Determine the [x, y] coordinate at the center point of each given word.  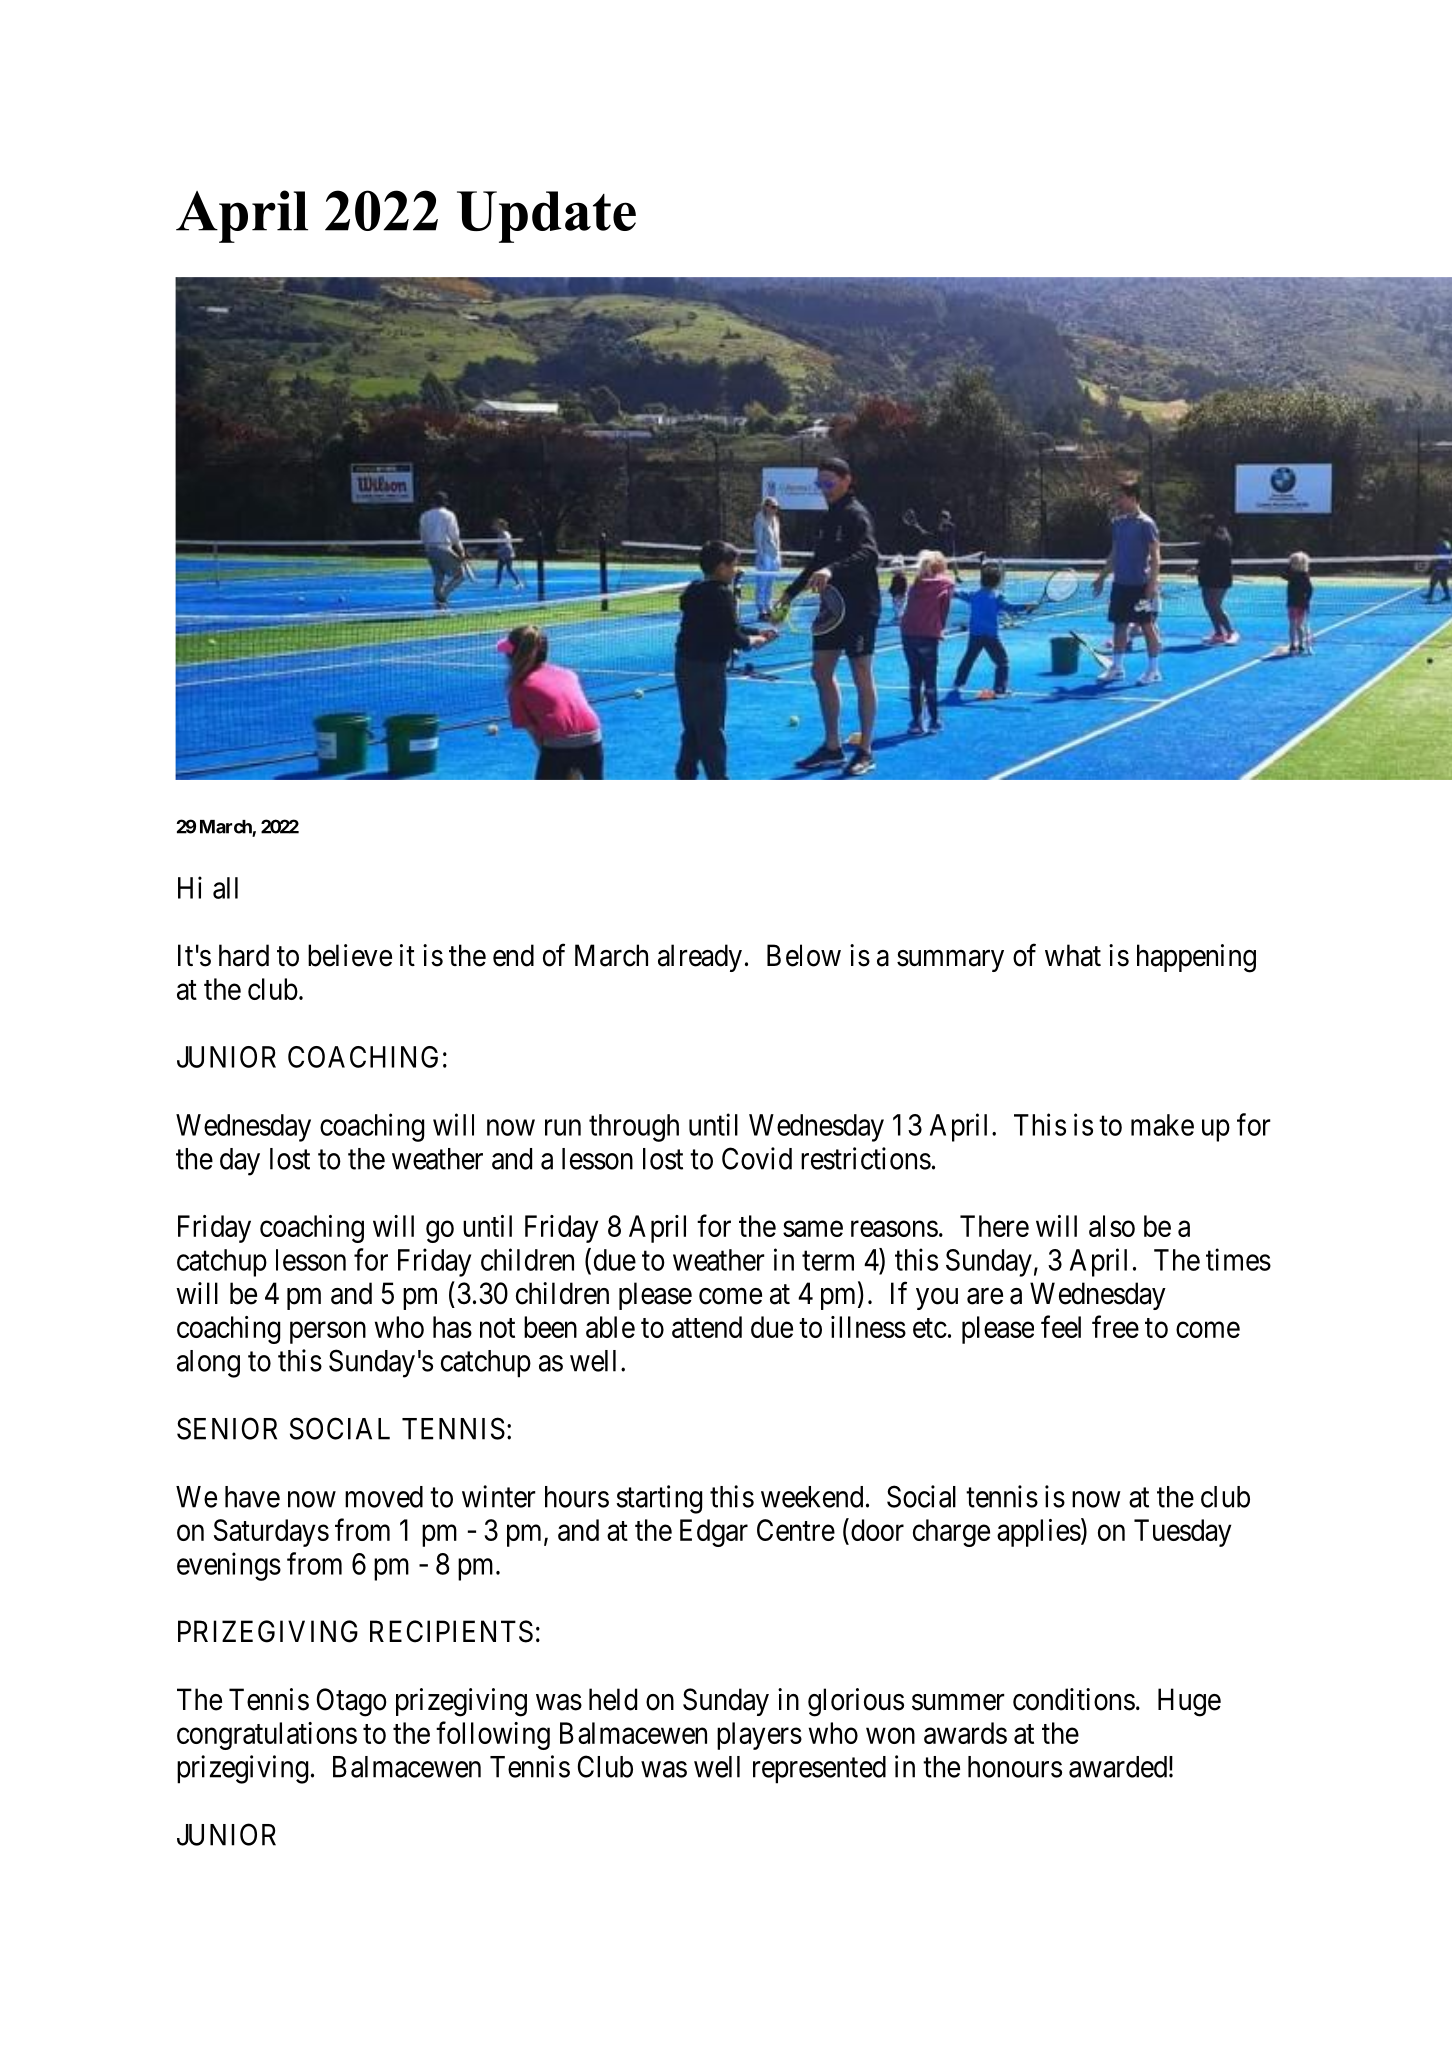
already [700, 958]
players [759, 1736]
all [225, 888]
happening [1196, 958]
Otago [352, 1702]
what [1073, 955]
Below [804, 955]
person [328, 1333]
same [813, 1229]
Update [546, 217]
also [1112, 1226]
